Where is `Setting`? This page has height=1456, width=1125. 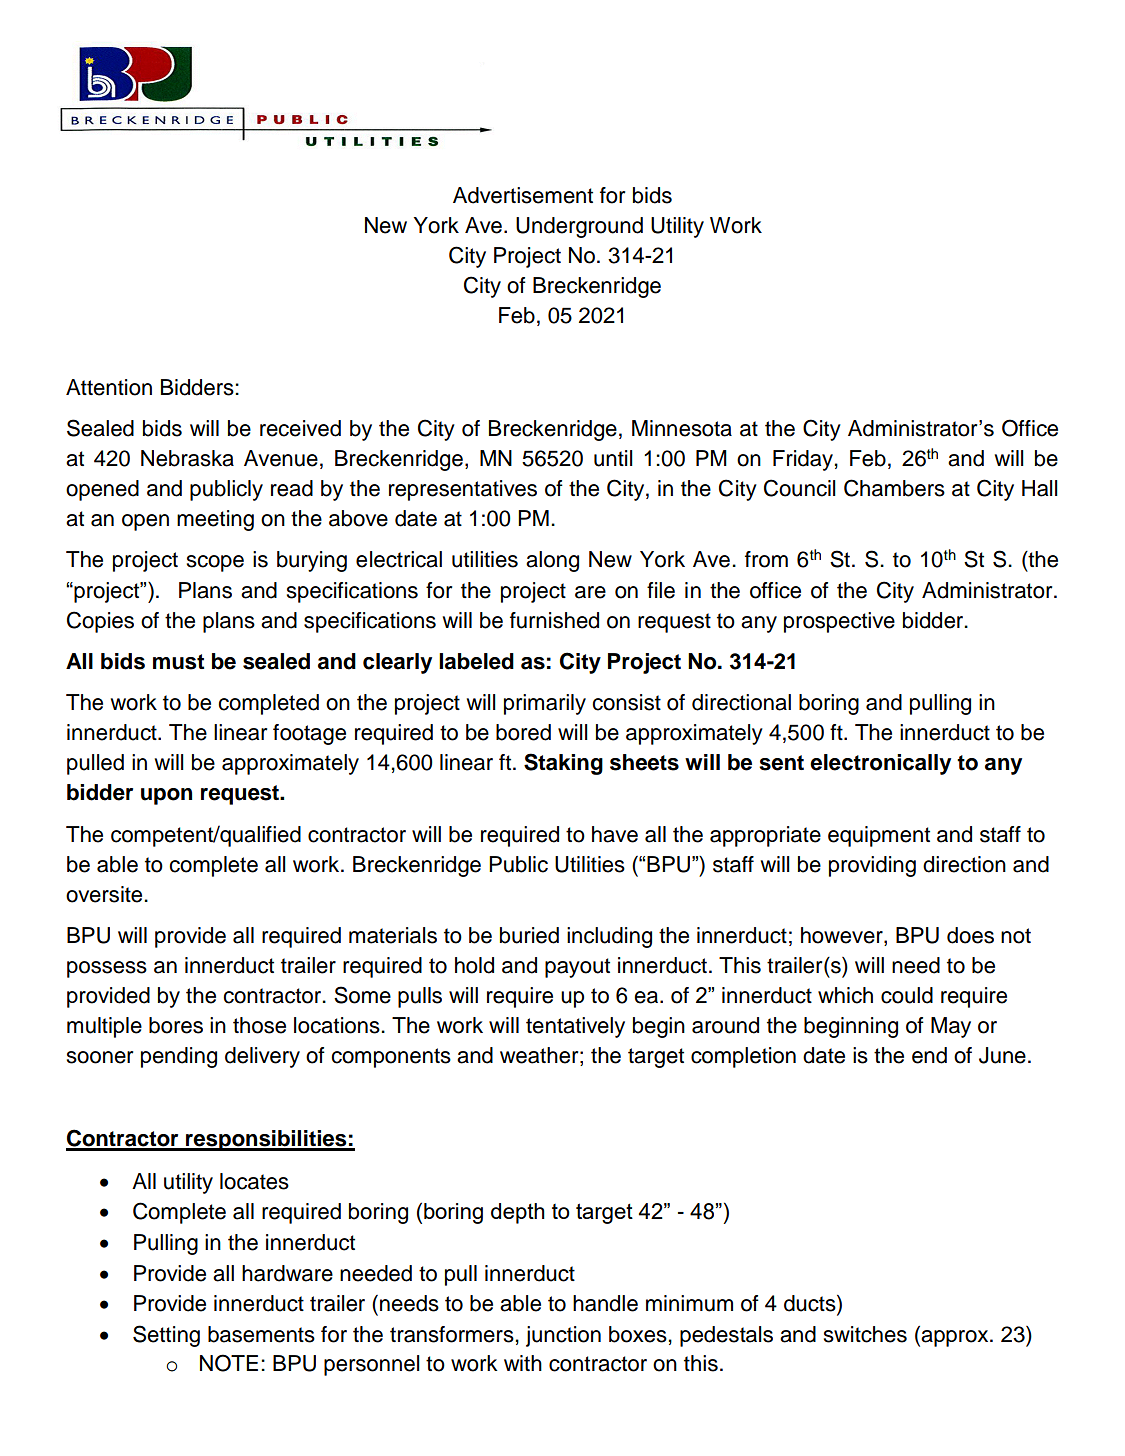 Setting is located at coordinates (166, 1336).
